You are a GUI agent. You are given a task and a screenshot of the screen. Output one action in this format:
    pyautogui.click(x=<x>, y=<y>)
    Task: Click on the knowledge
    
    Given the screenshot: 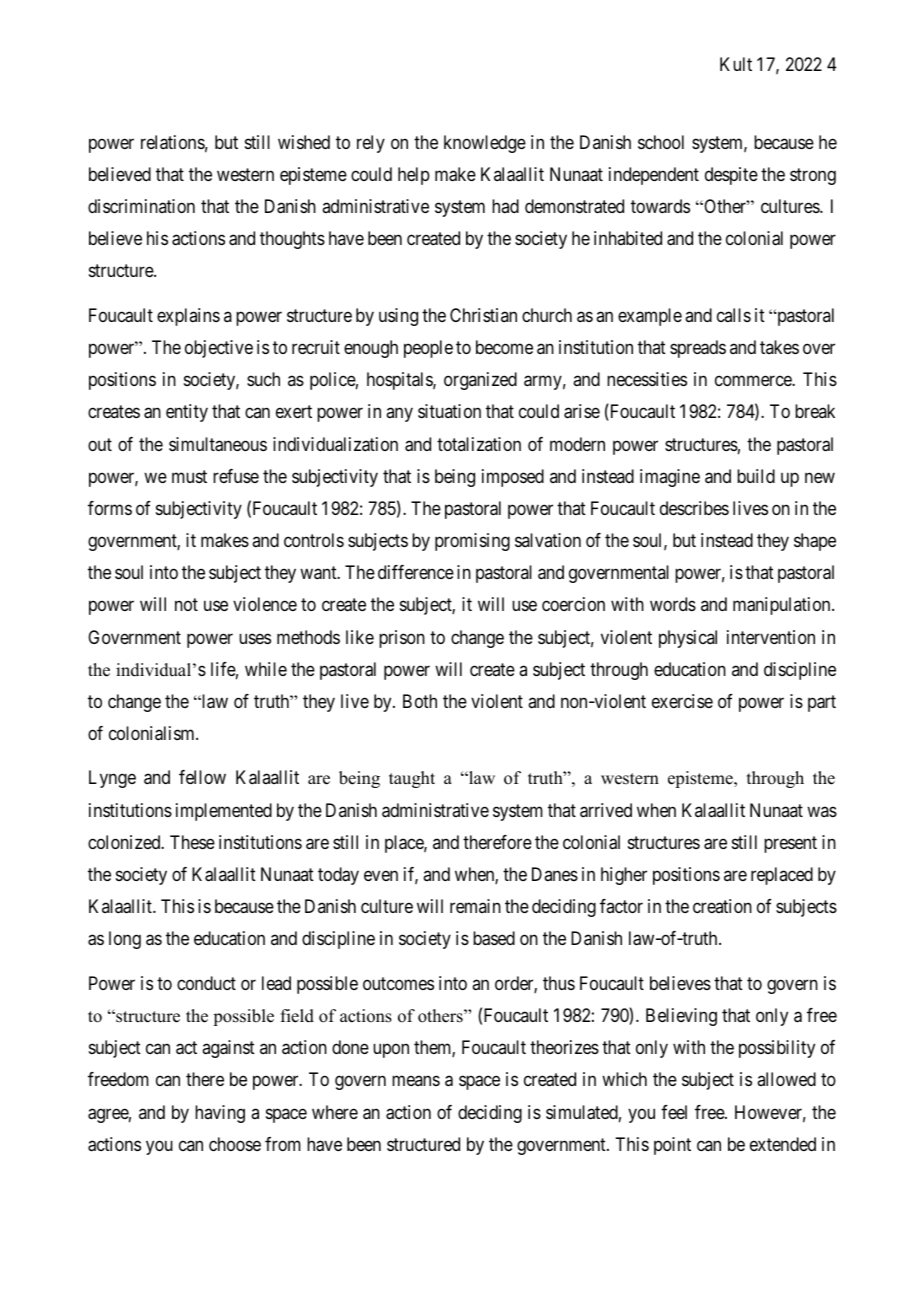 What is the action you would take?
    pyautogui.click(x=485, y=144)
